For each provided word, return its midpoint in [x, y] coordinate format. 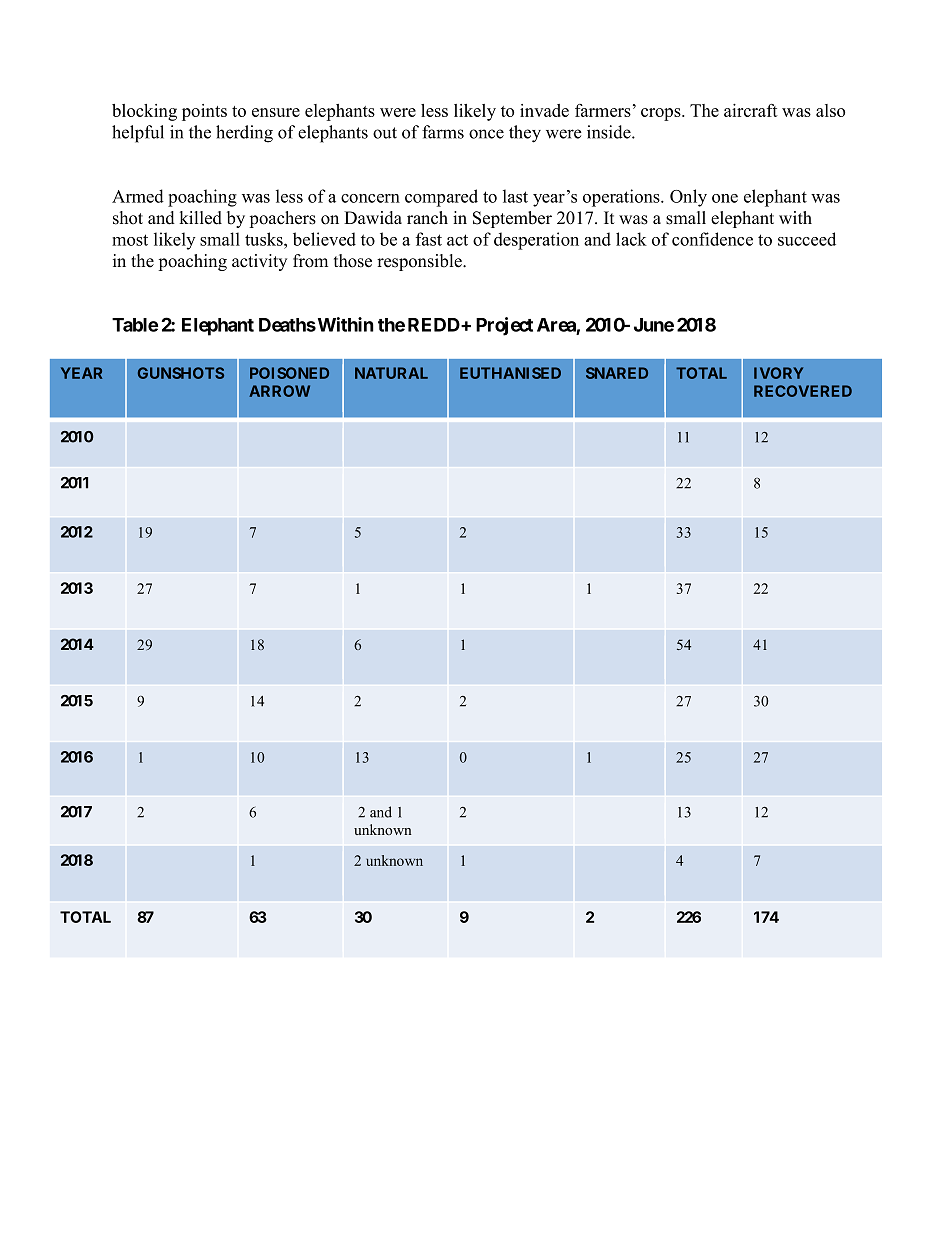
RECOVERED [803, 391]
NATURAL [391, 373]
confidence [712, 239]
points [204, 112]
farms [443, 132]
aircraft [751, 110]
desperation [536, 241]
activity [259, 262]
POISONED [289, 373]
